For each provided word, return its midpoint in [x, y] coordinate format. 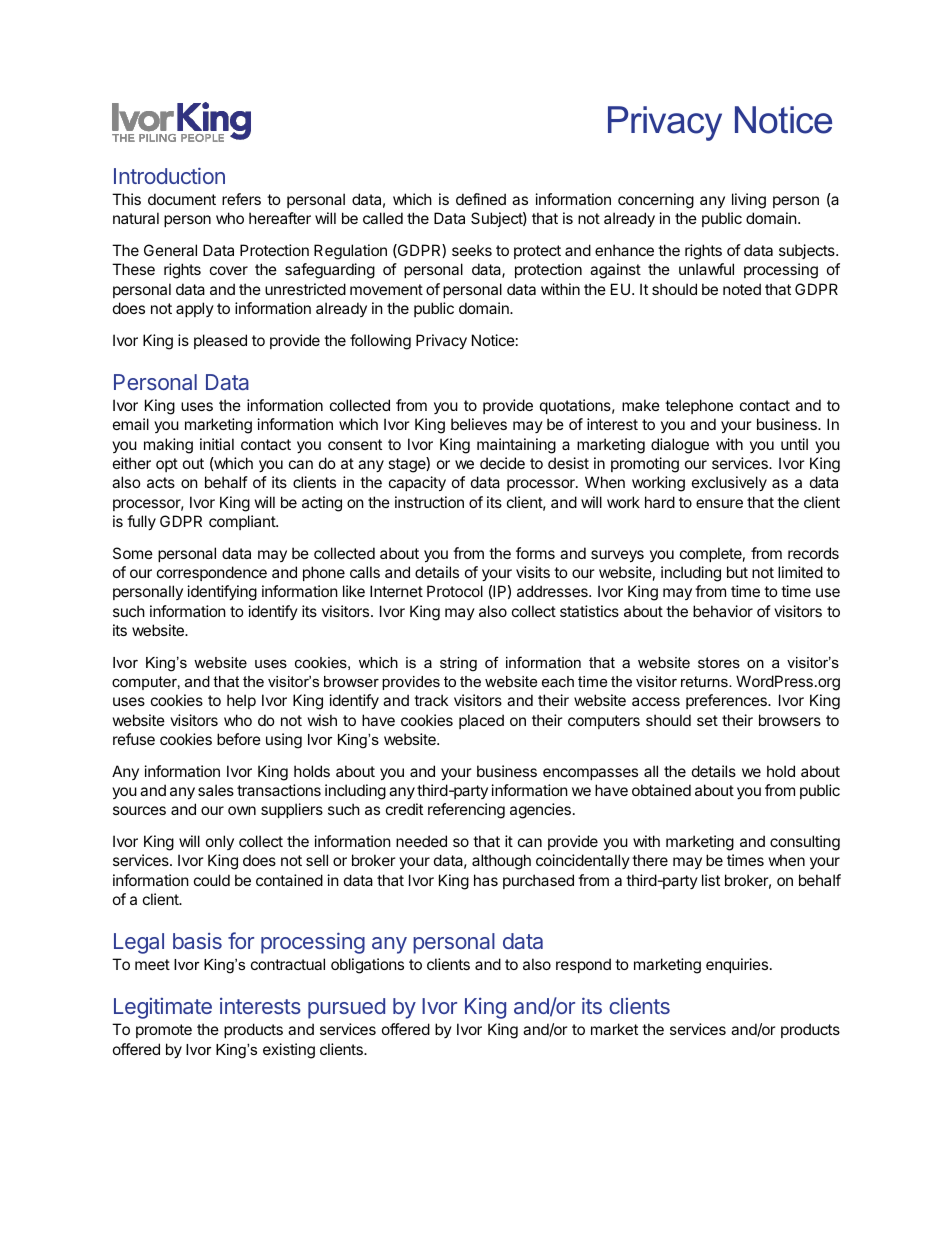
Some [133, 553]
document [182, 199]
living [749, 201]
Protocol [455, 591]
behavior [723, 611]
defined [481, 199]
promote [164, 1031]
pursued [346, 1008]
